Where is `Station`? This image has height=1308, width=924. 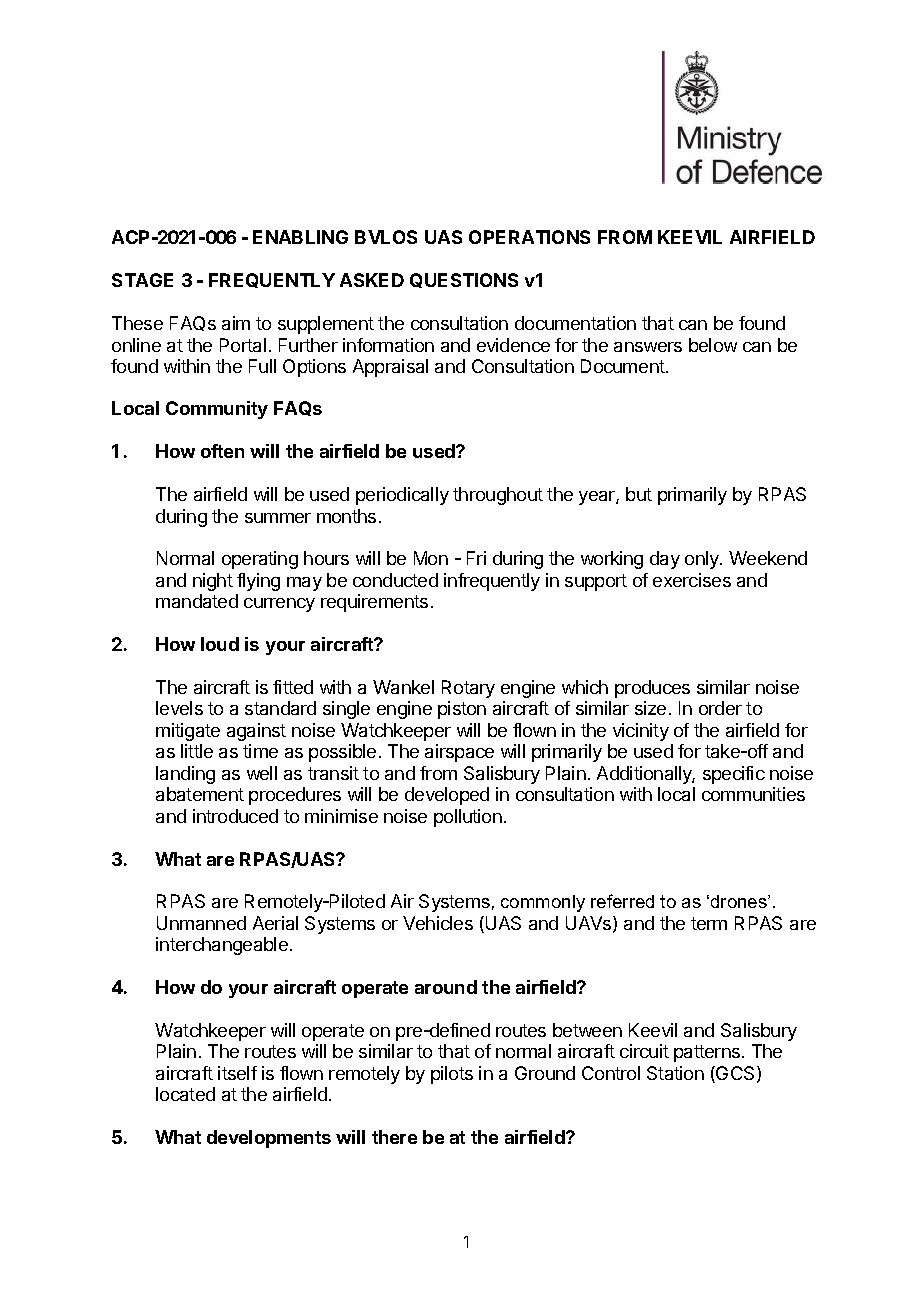
Station is located at coordinates (675, 1073).
